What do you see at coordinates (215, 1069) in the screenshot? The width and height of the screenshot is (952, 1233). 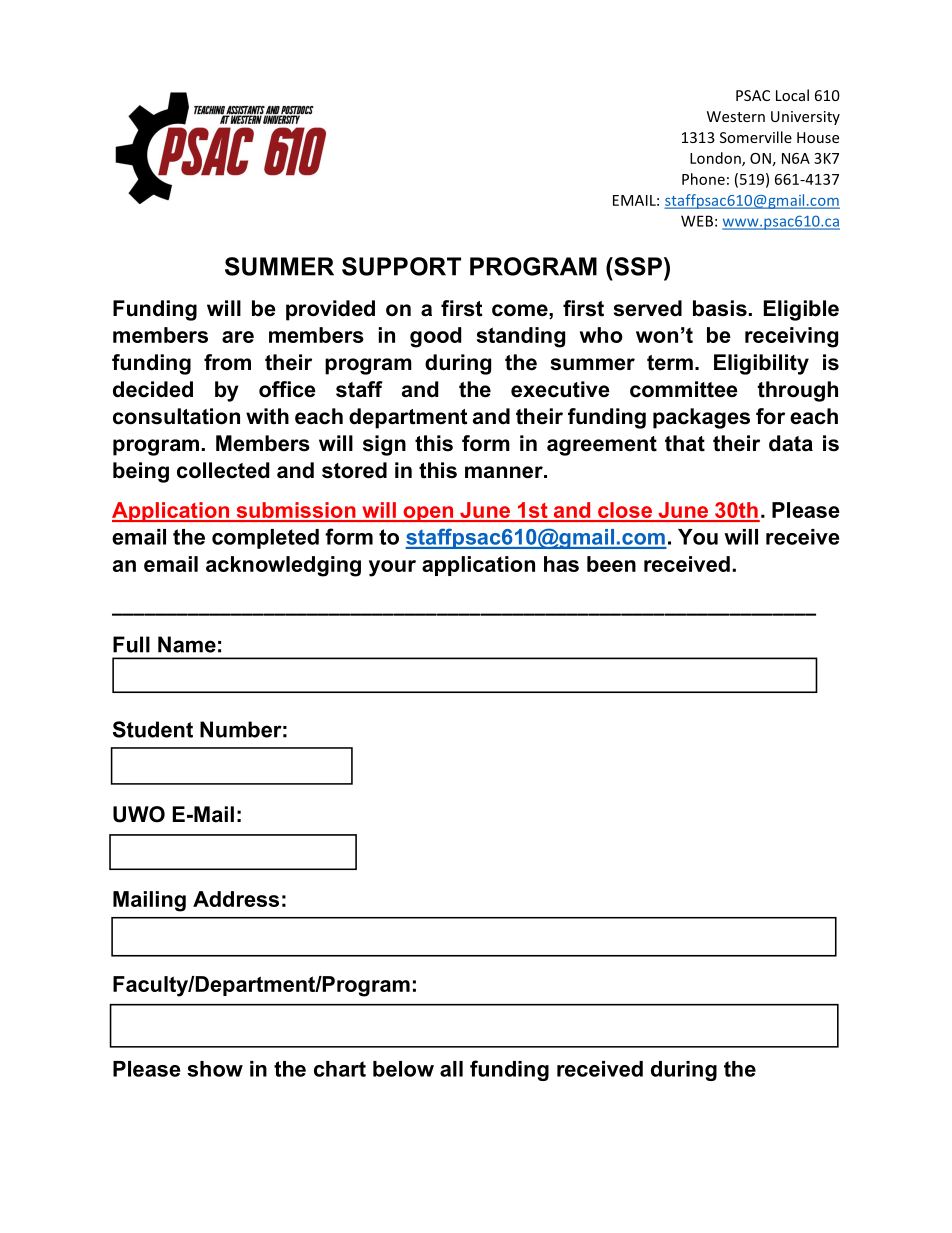 I see `show` at bounding box center [215, 1069].
